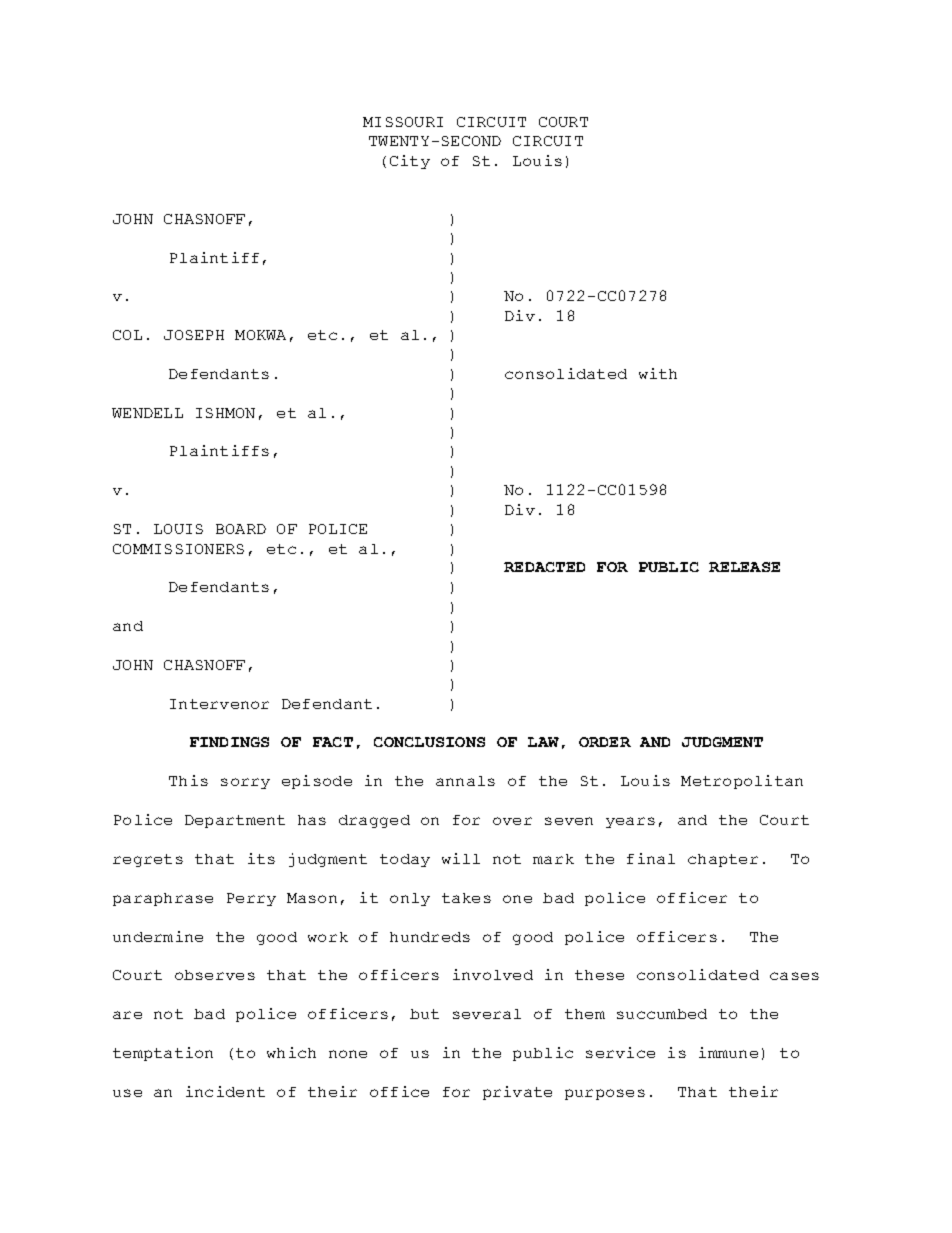 Image resolution: width=952 pixels, height=1233 pixels. I want to click on ORDER, so click(605, 742).
